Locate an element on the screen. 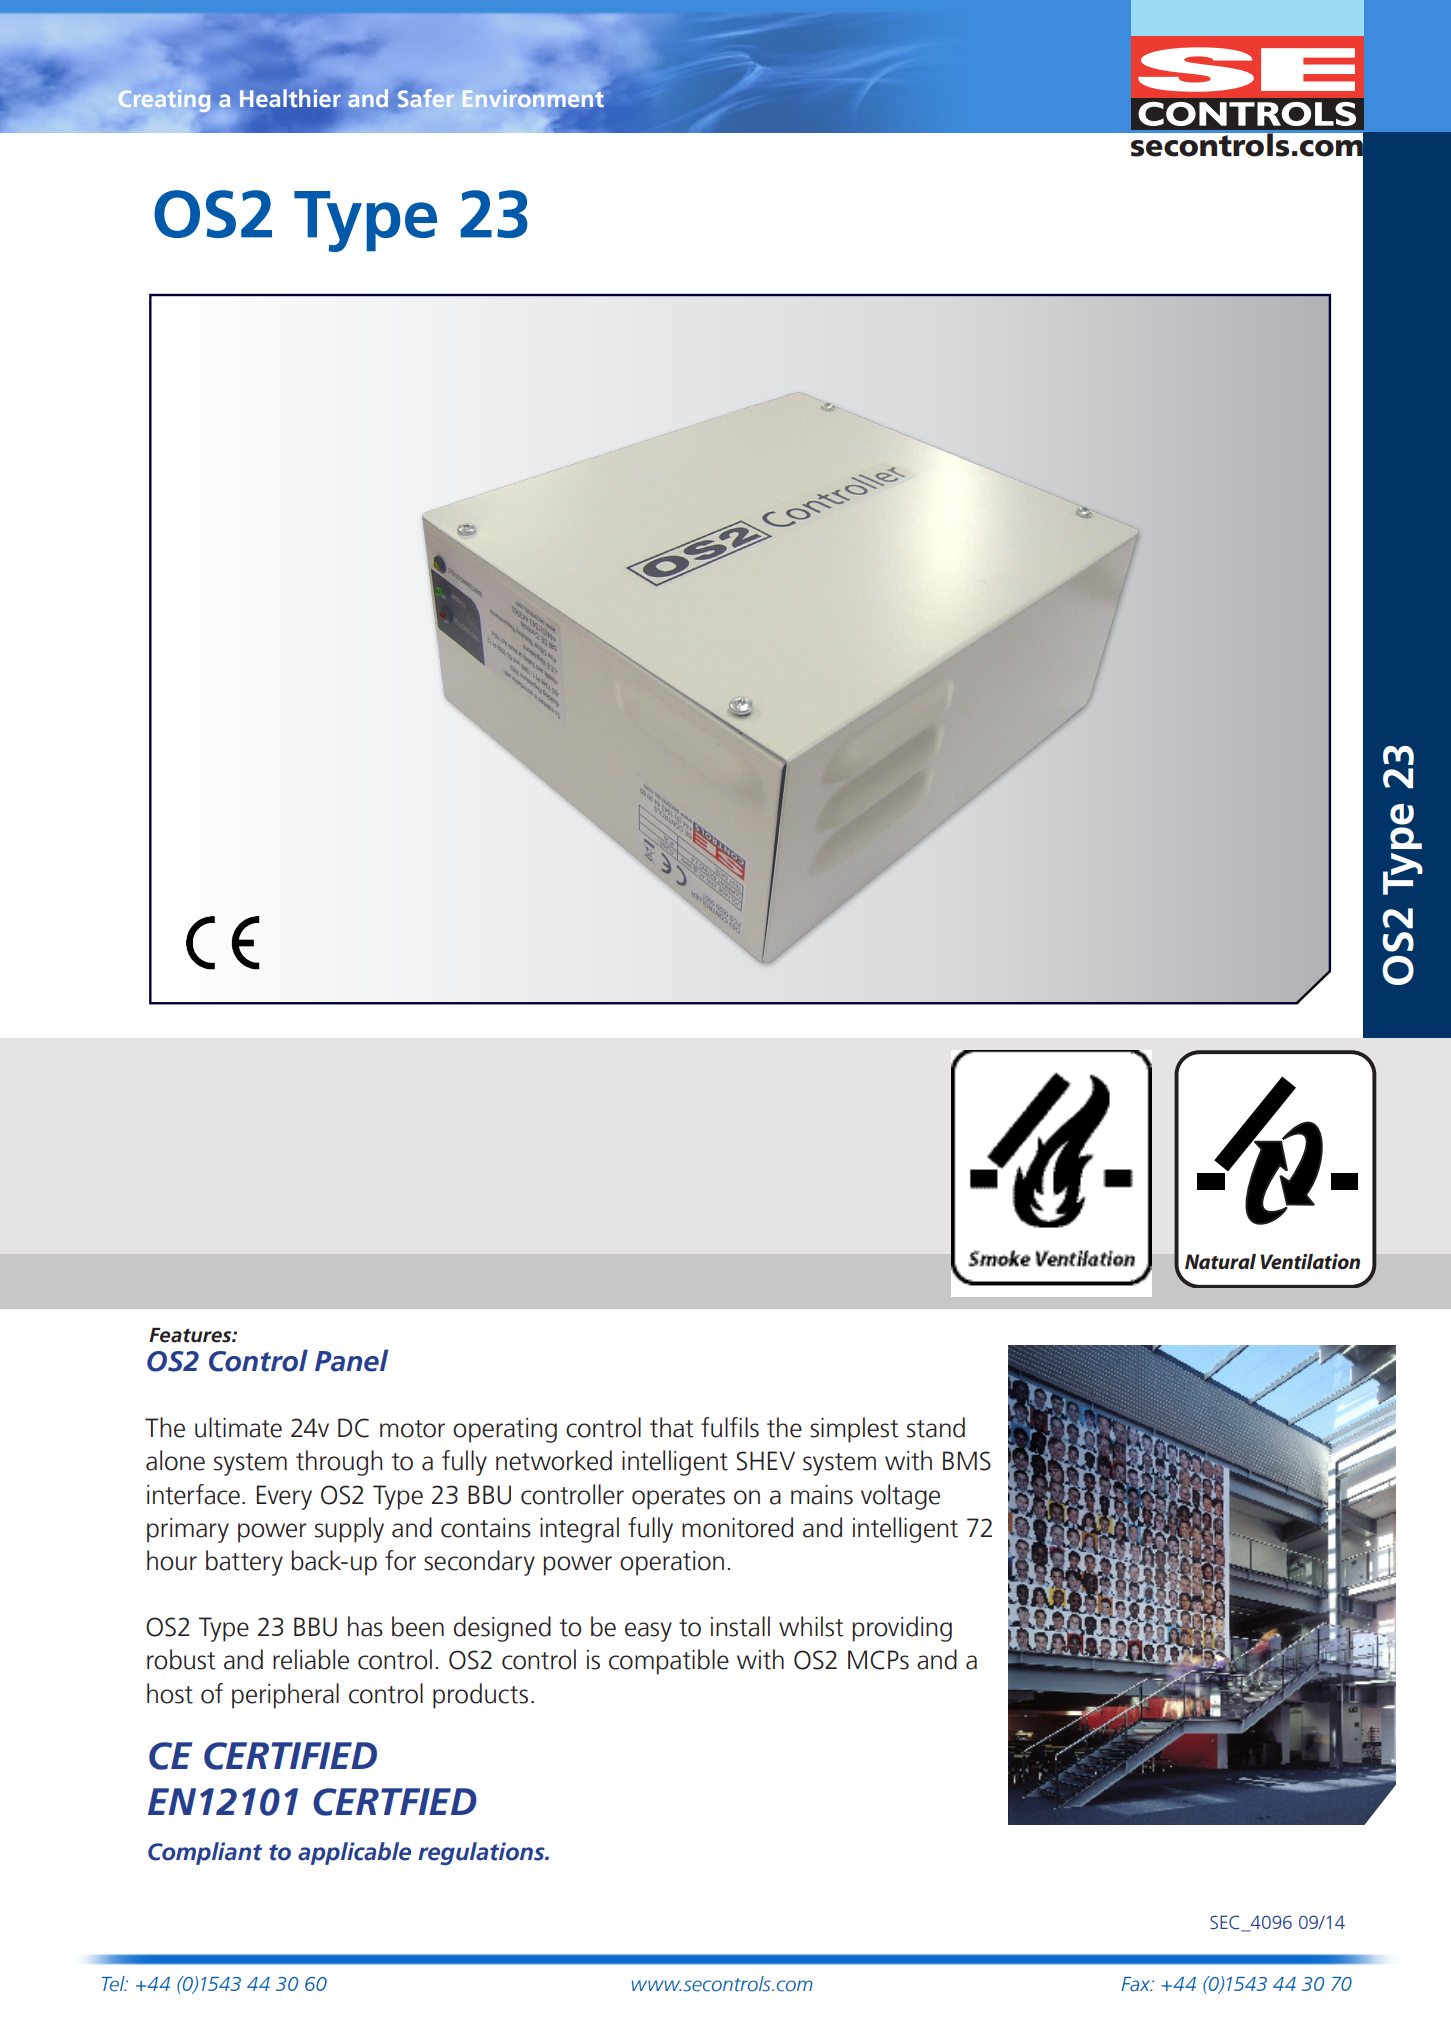 The image size is (1451, 2035). Fax is located at coordinates (1137, 1984).
